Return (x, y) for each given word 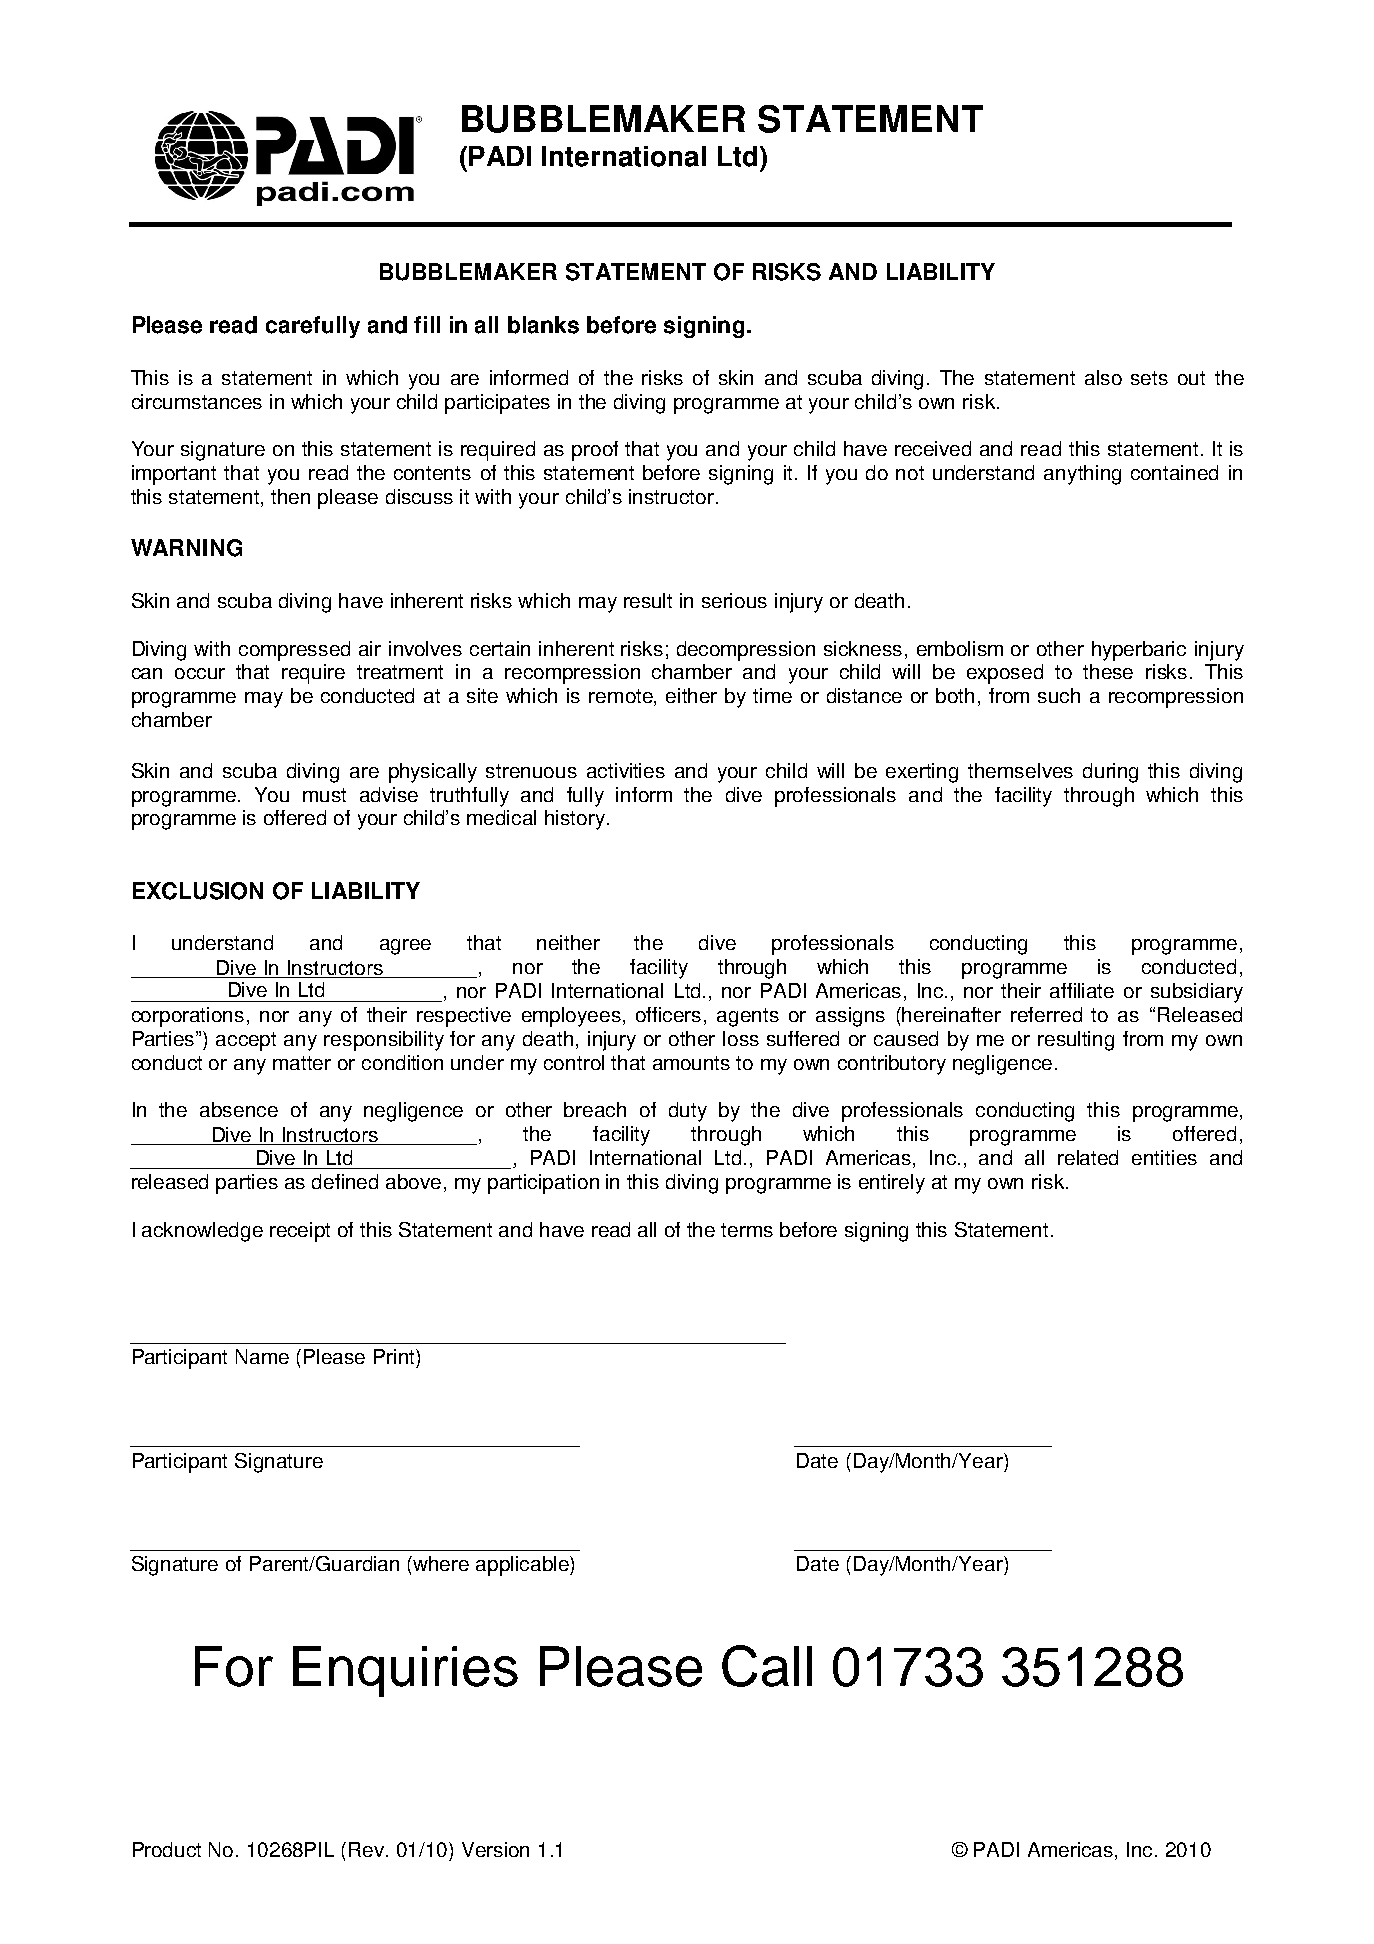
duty (688, 1112)
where (441, 1563)
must (324, 795)
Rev (368, 1849)
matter (302, 1063)
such (1059, 695)
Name (262, 1356)
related (1088, 1157)
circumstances (197, 401)
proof (595, 451)
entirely (892, 1184)
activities (626, 770)
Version (495, 1849)
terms (747, 1230)
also (1103, 377)
